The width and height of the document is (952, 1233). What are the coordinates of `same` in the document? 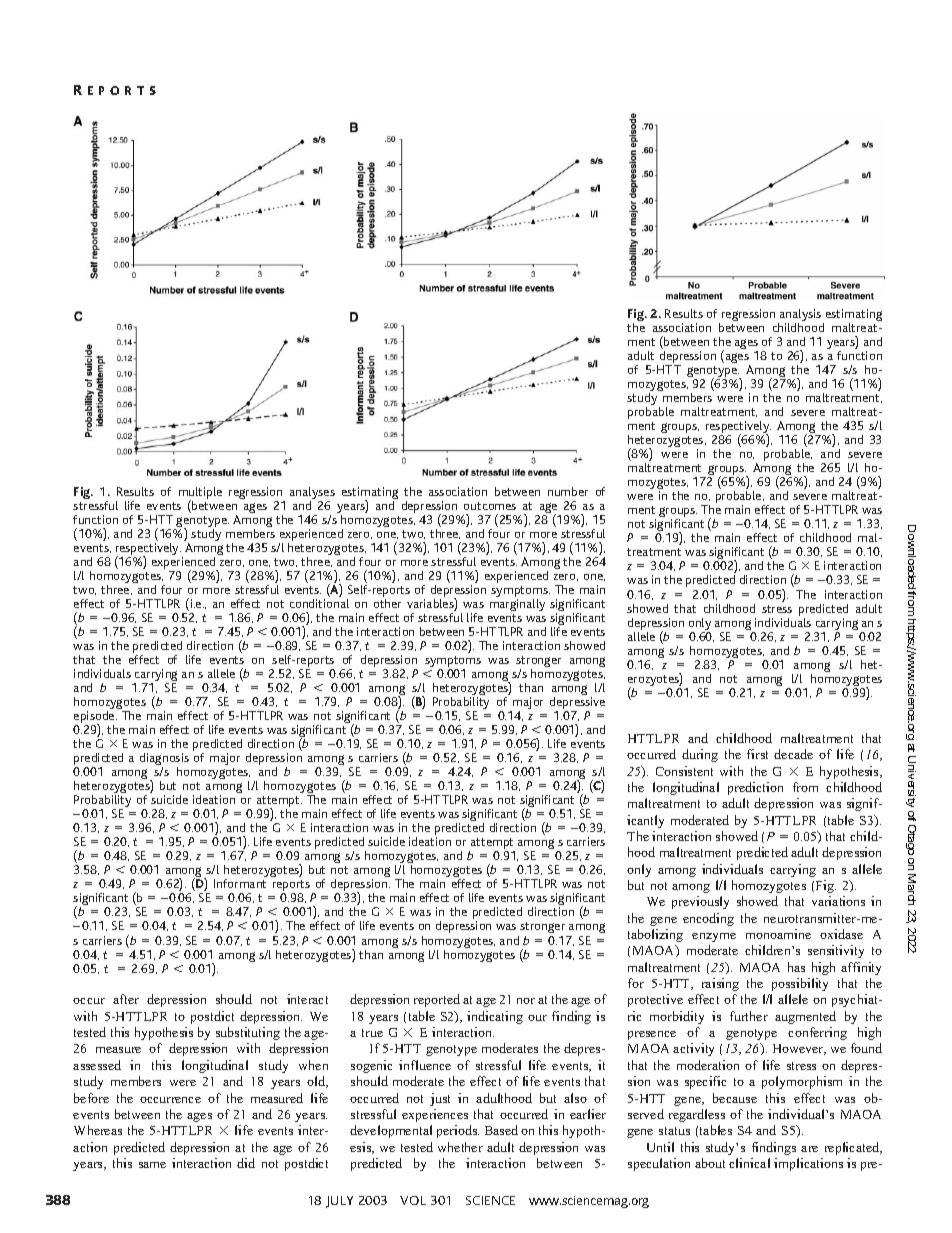 It's located at (152, 1165).
